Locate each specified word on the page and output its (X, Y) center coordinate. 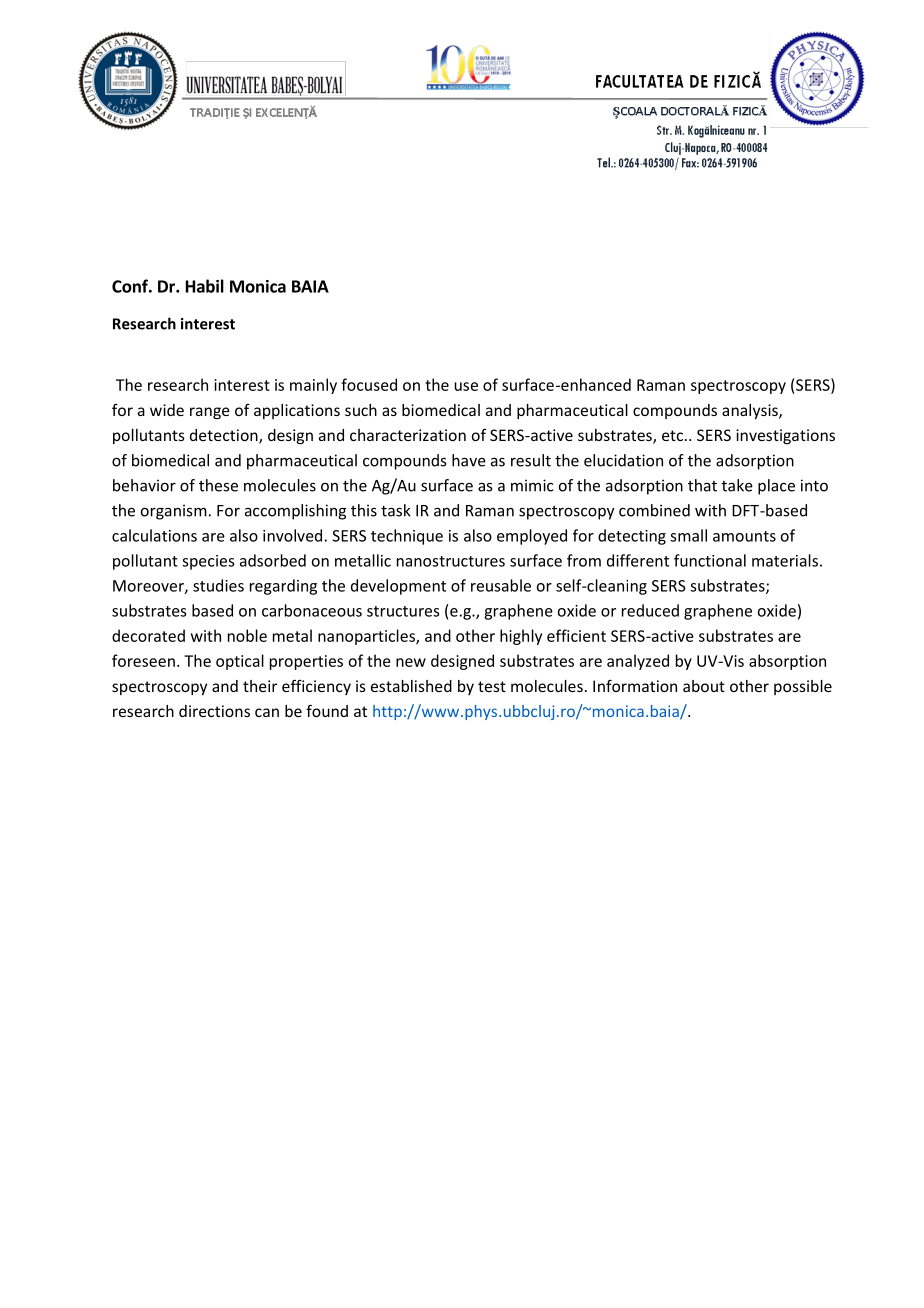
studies (218, 585)
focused (369, 384)
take (737, 485)
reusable (501, 585)
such (361, 410)
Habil (205, 286)
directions (214, 711)
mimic (532, 485)
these (218, 485)
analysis (751, 411)
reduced (650, 610)
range (210, 413)
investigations (785, 436)
